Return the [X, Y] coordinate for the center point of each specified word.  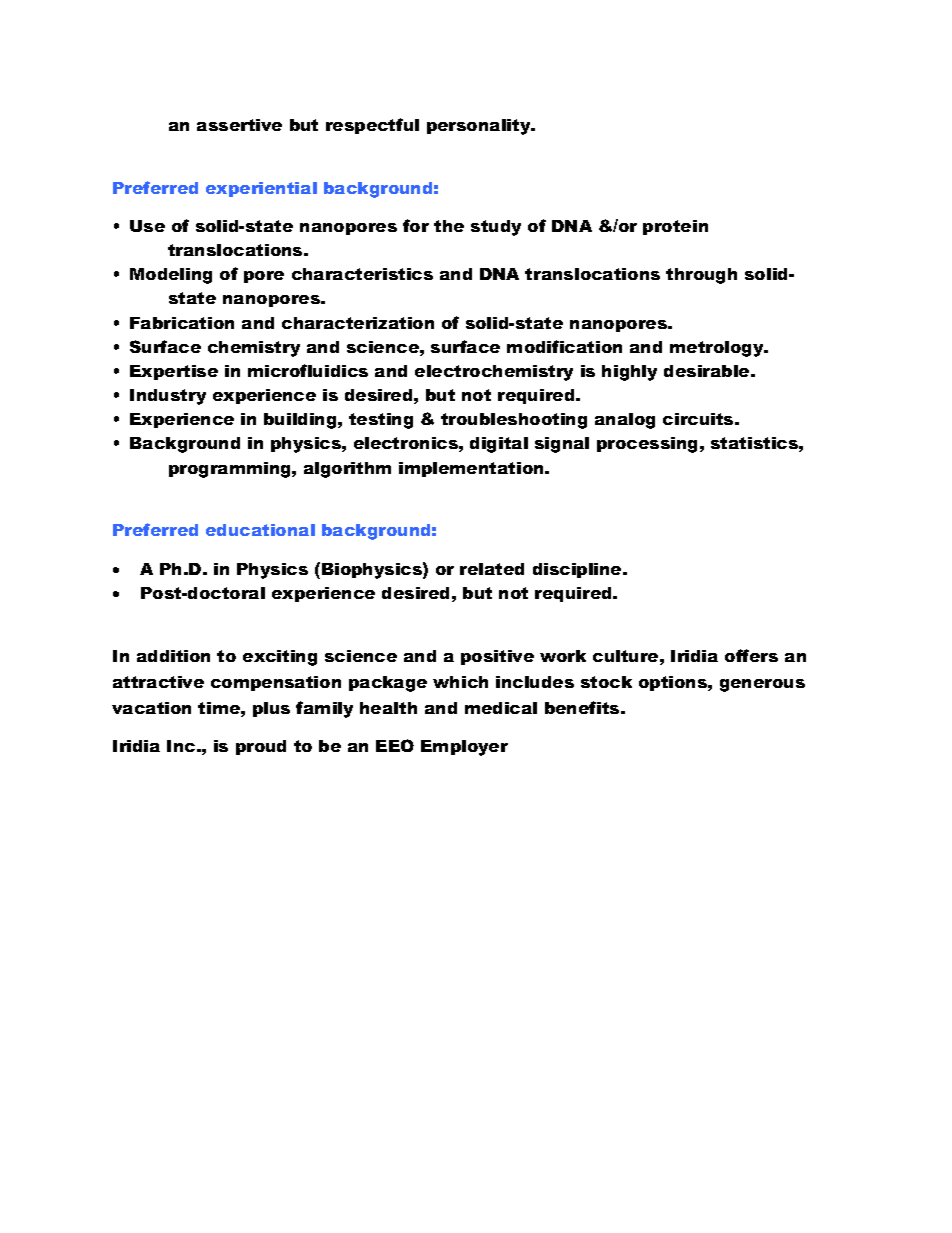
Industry [168, 397]
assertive [239, 125]
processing [647, 445]
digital [499, 445]
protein [675, 227]
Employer [464, 748]
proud [261, 747]
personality [480, 127]
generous [762, 685]
